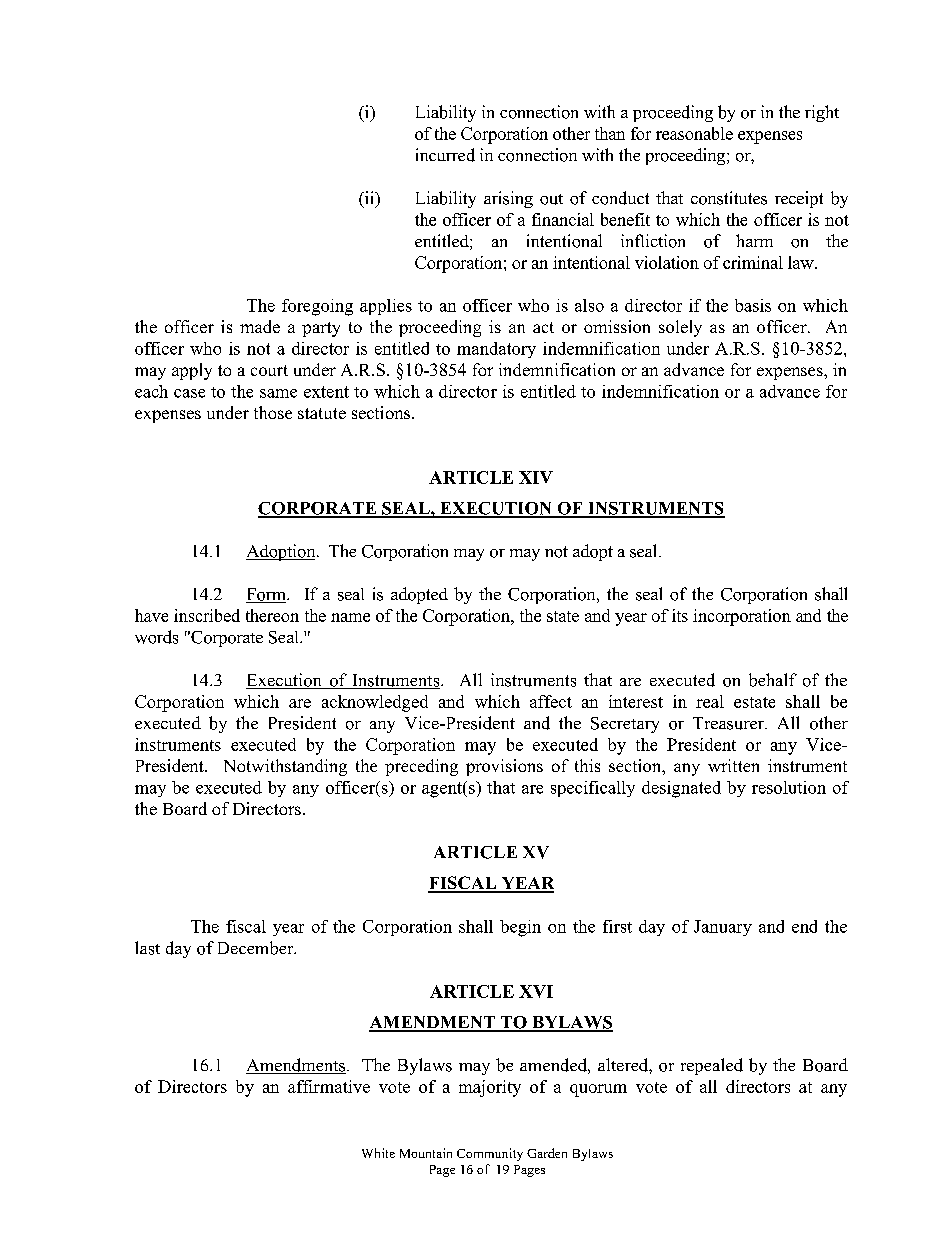 The width and height of the screenshot is (952, 1233). Describe the element at coordinates (694, 133) in the screenshot. I see `reasonable` at that location.
